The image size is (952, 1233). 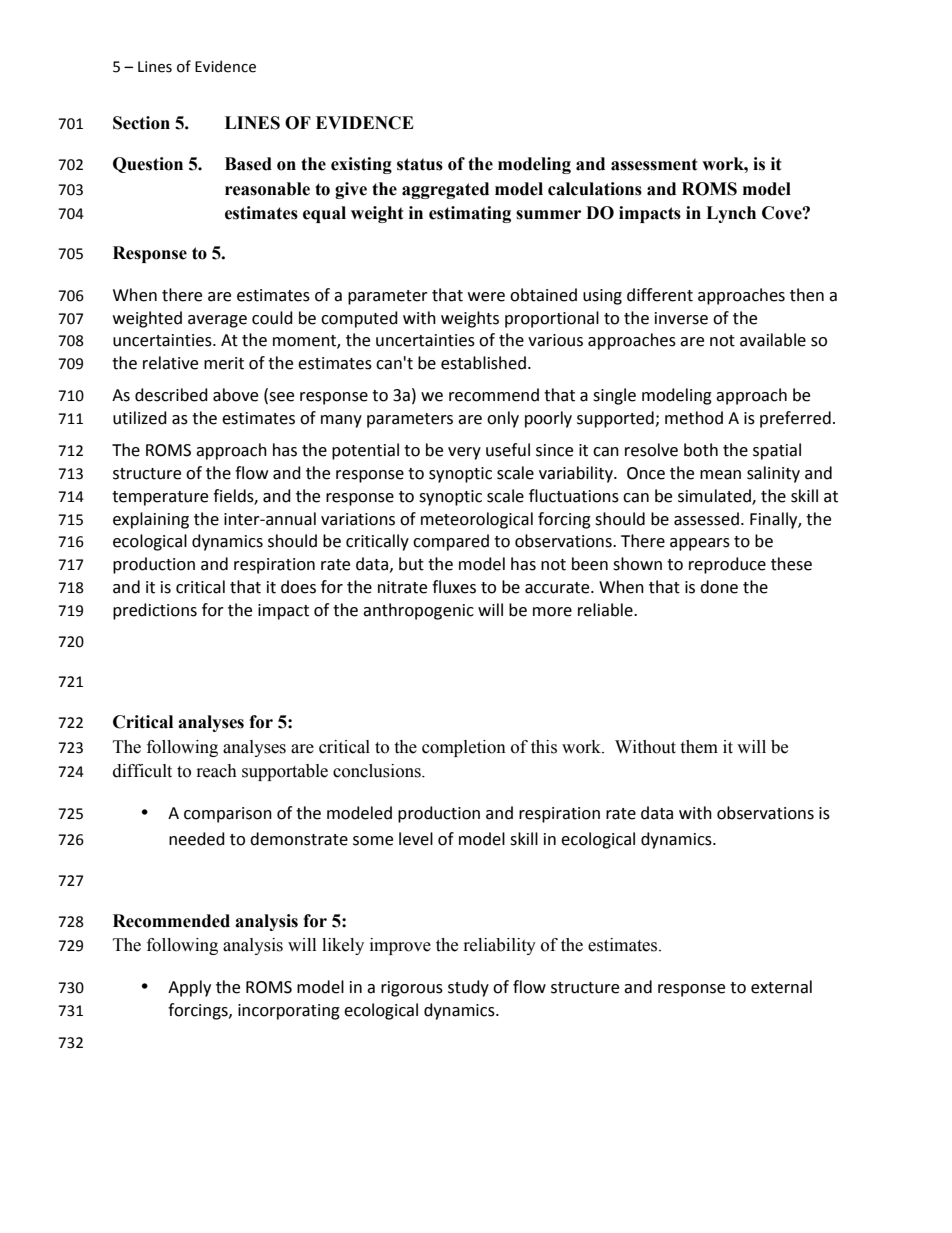 I want to click on reliability, so click(x=500, y=946).
